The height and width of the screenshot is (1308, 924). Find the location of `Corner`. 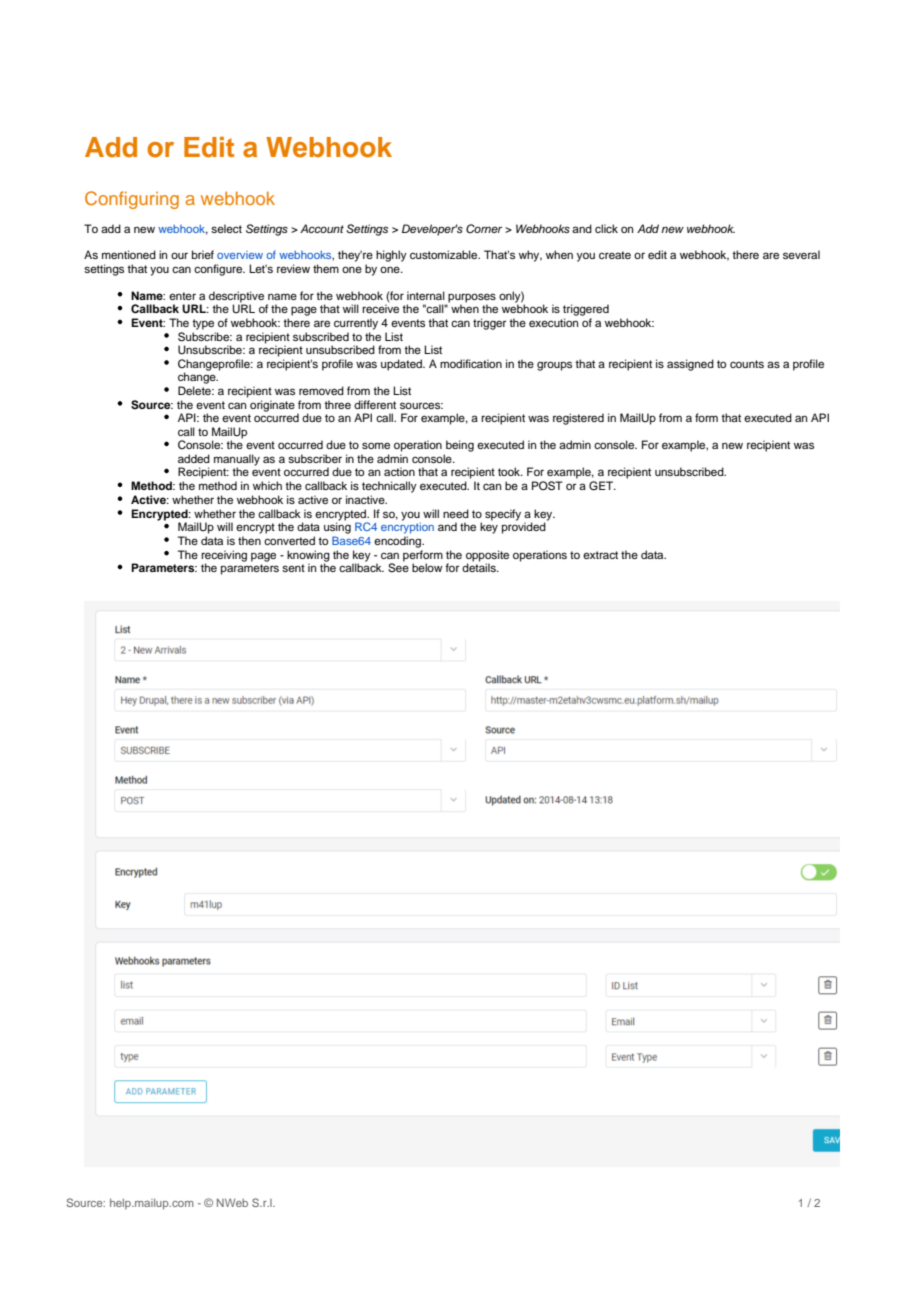

Corner is located at coordinates (484, 228).
